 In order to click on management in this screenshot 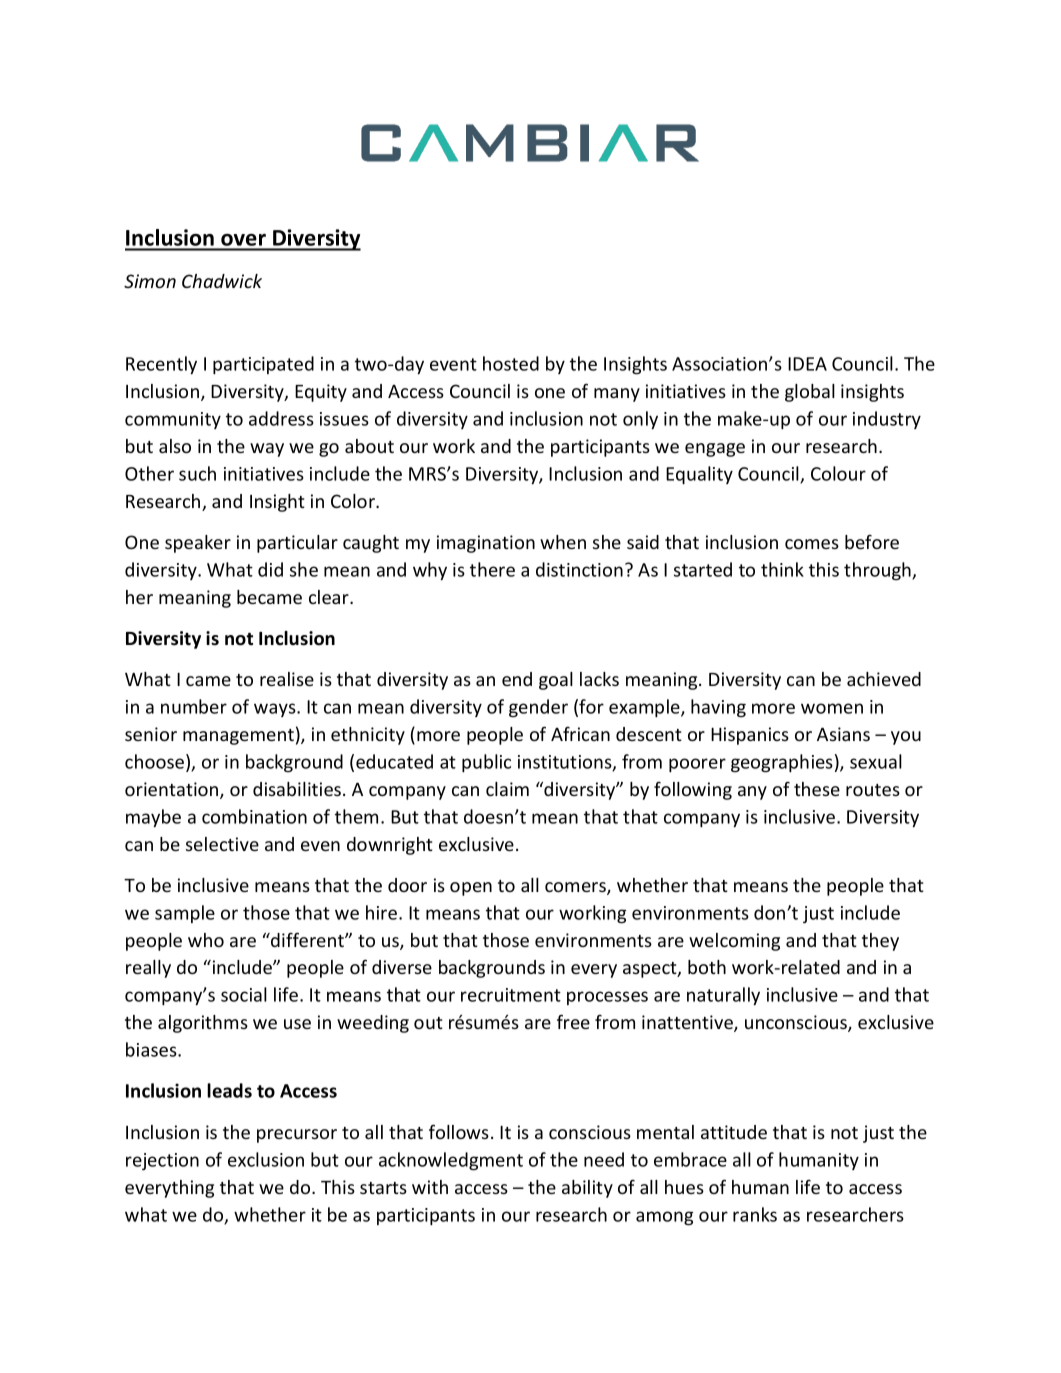, I will do `click(238, 737)`.
